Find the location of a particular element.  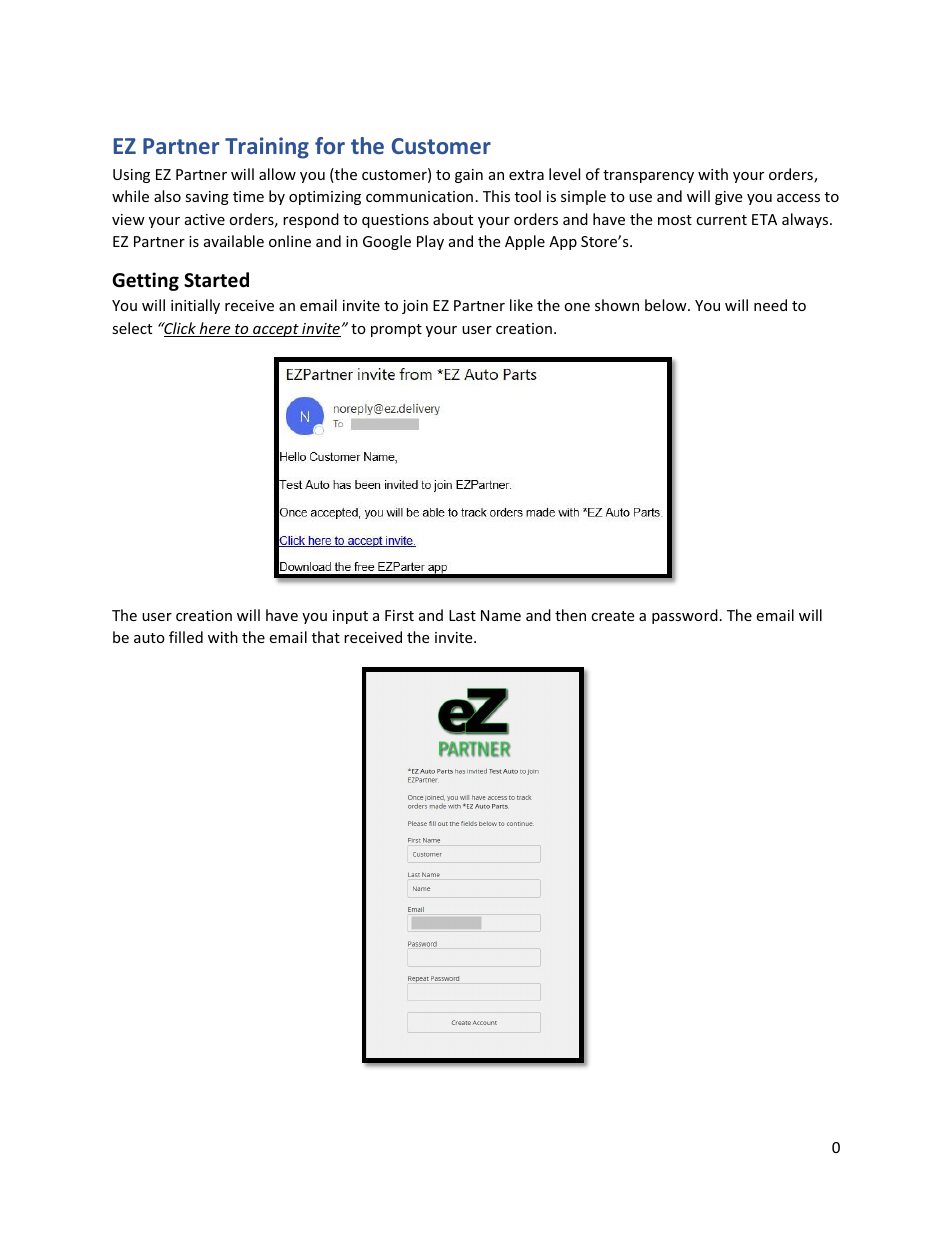

need is located at coordinates (770, 305).
